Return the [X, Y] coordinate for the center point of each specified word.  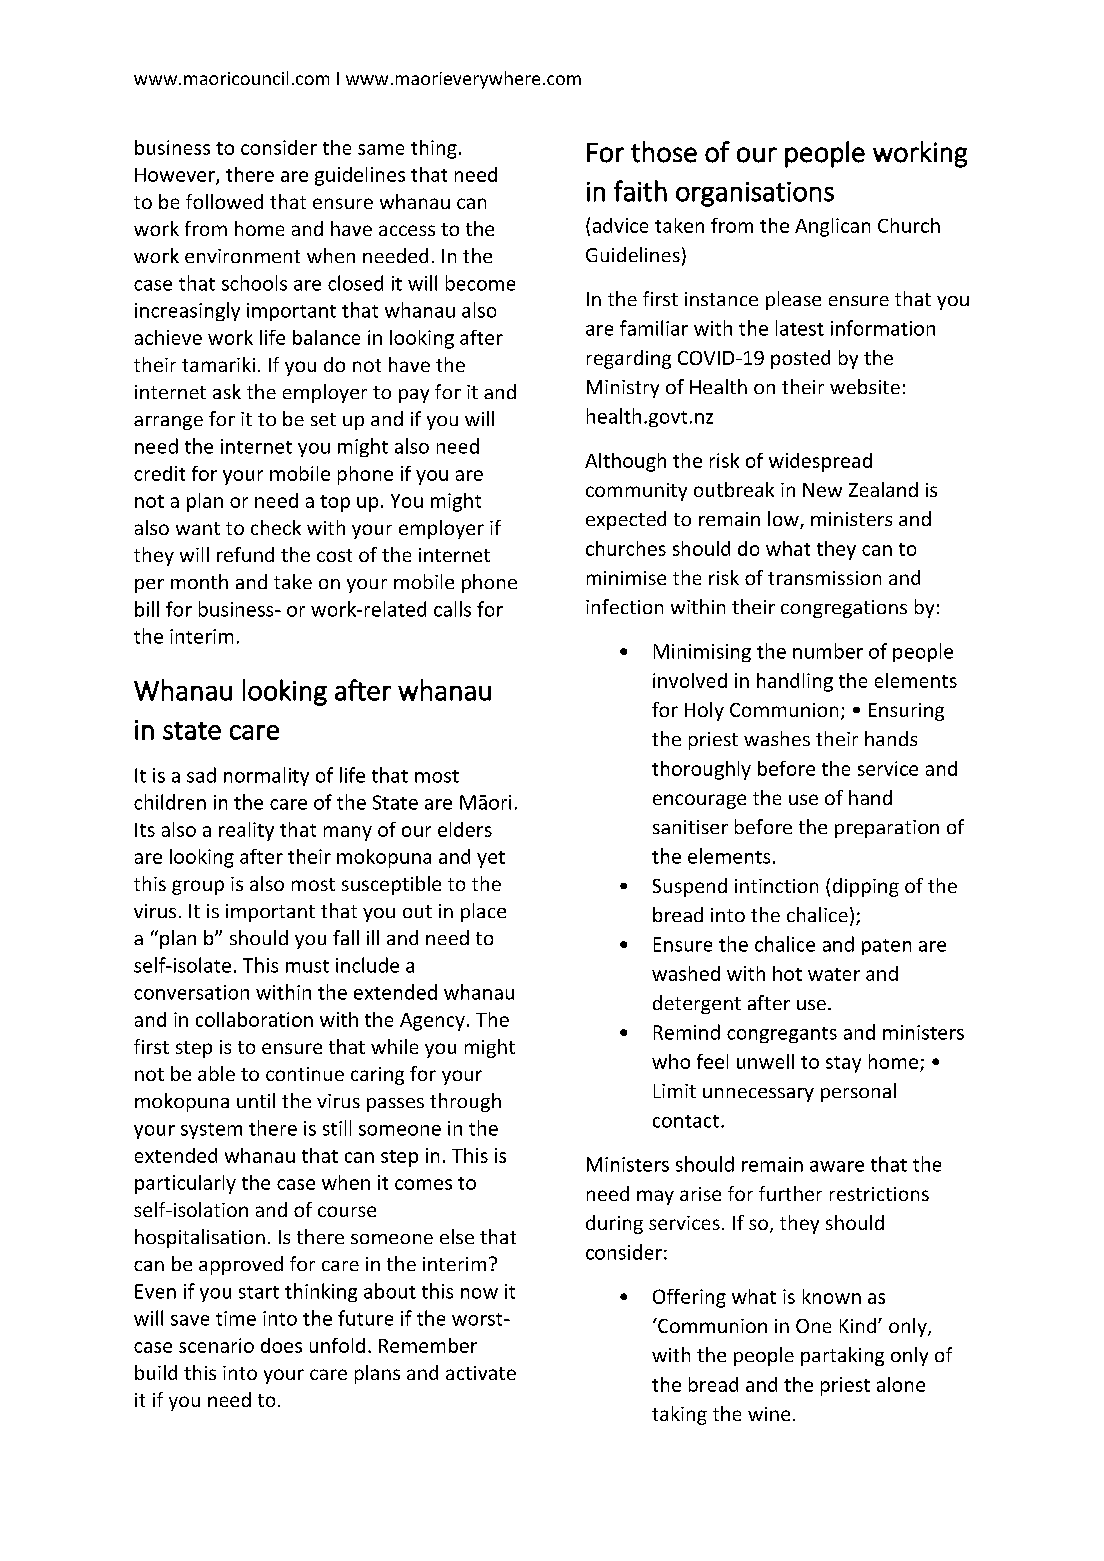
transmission [824, 578]
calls [452, 609]
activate [481, 1373]
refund [245, 554]
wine [769, 1414]
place [483, 912]
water [834, 974]
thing [434, 149]
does [281, 1345]
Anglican [832, 227]
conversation [191, 992]
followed [224, 201]
